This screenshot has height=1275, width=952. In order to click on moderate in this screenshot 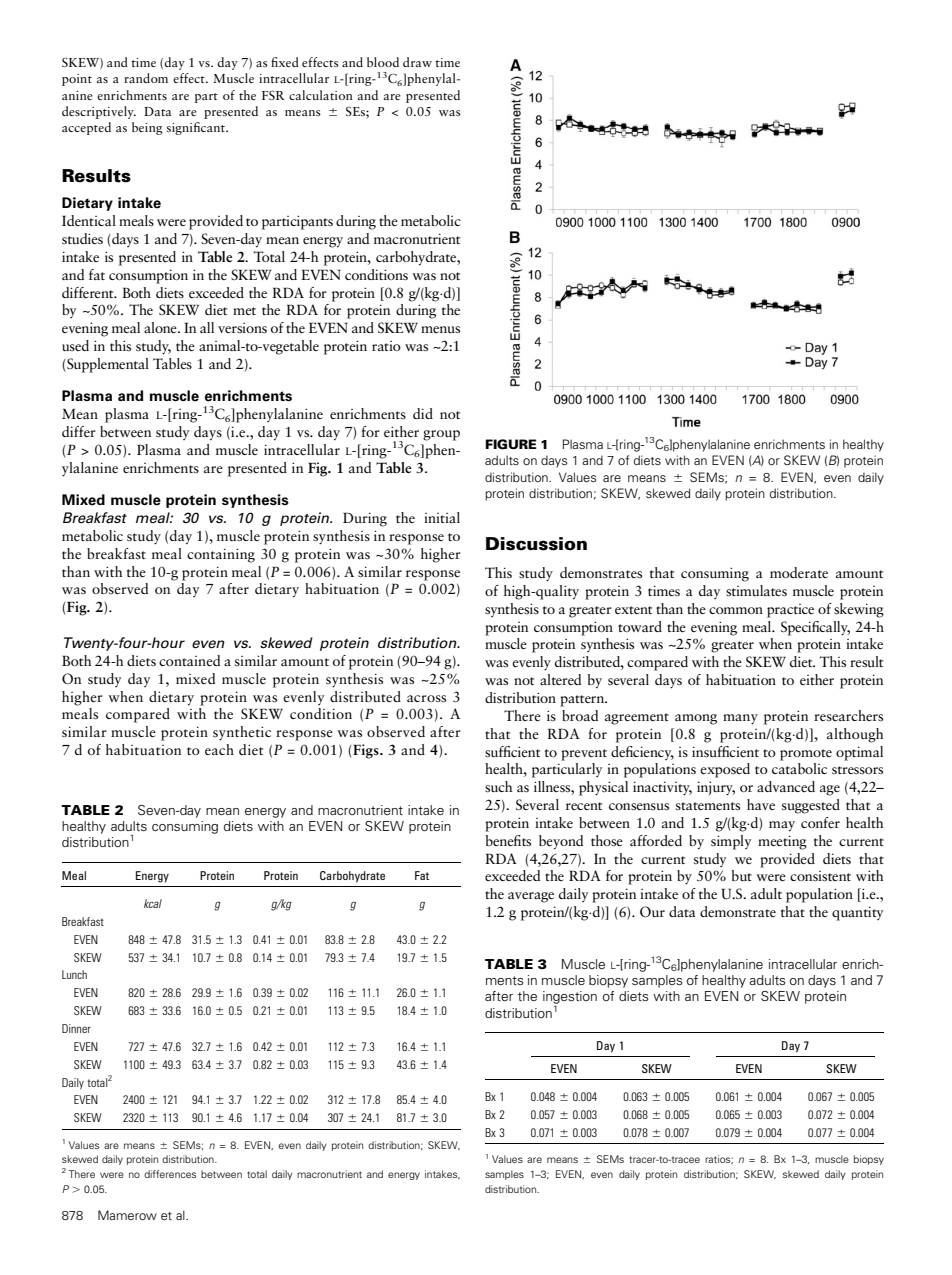, I will do `click(799, 572)`.
